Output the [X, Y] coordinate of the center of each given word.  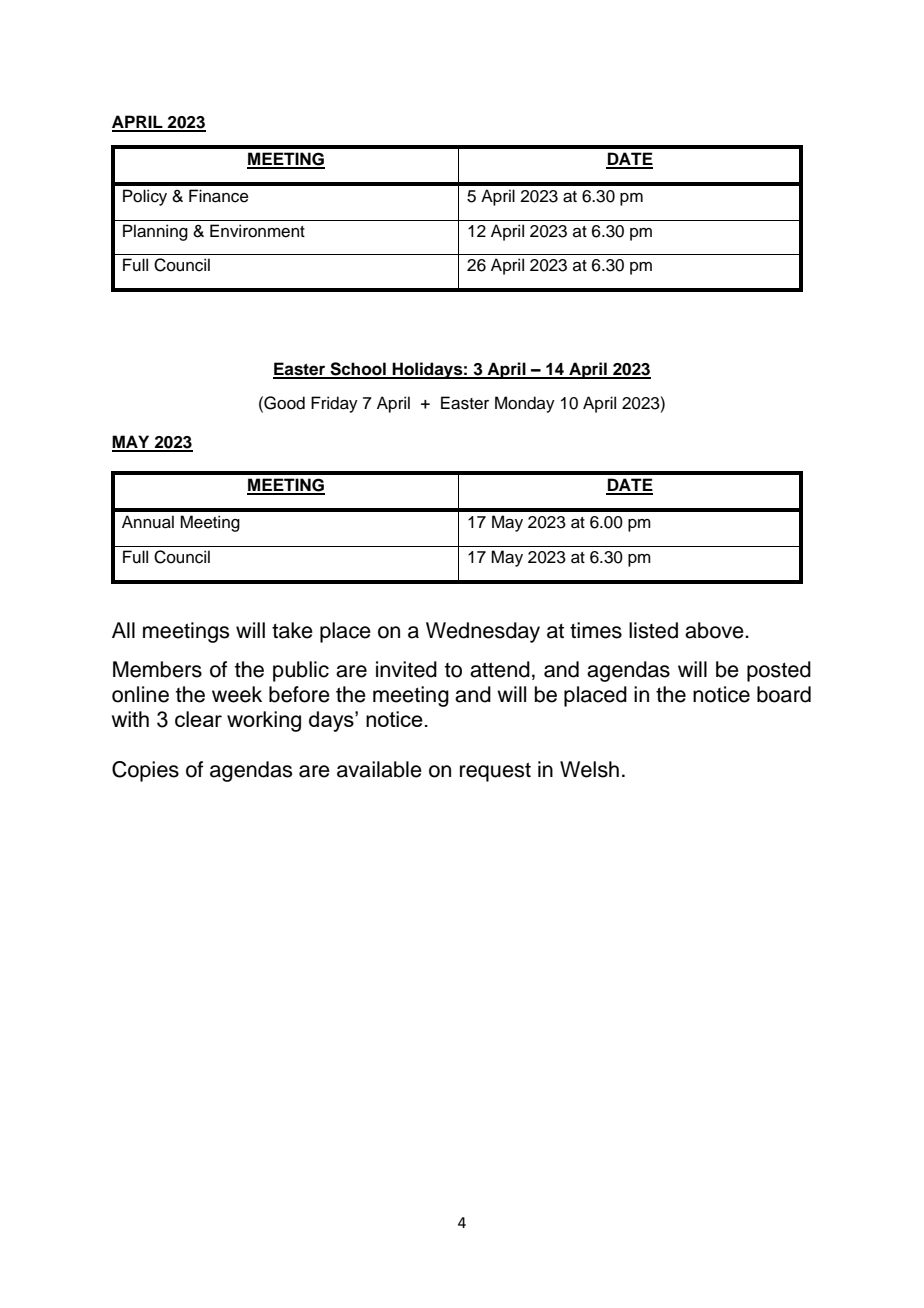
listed [653, 630]
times [596, 630]
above [715, 630]
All [123, 630]
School [358, 370]
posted [779, 671]
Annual [148, 522]
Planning [155, 232]
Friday [334, 404]
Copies [145, 771]
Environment [257, 231]
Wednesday [483, 632]
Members [157, 669]
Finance [219, 196]
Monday [525, 404]
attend [500, 669]
